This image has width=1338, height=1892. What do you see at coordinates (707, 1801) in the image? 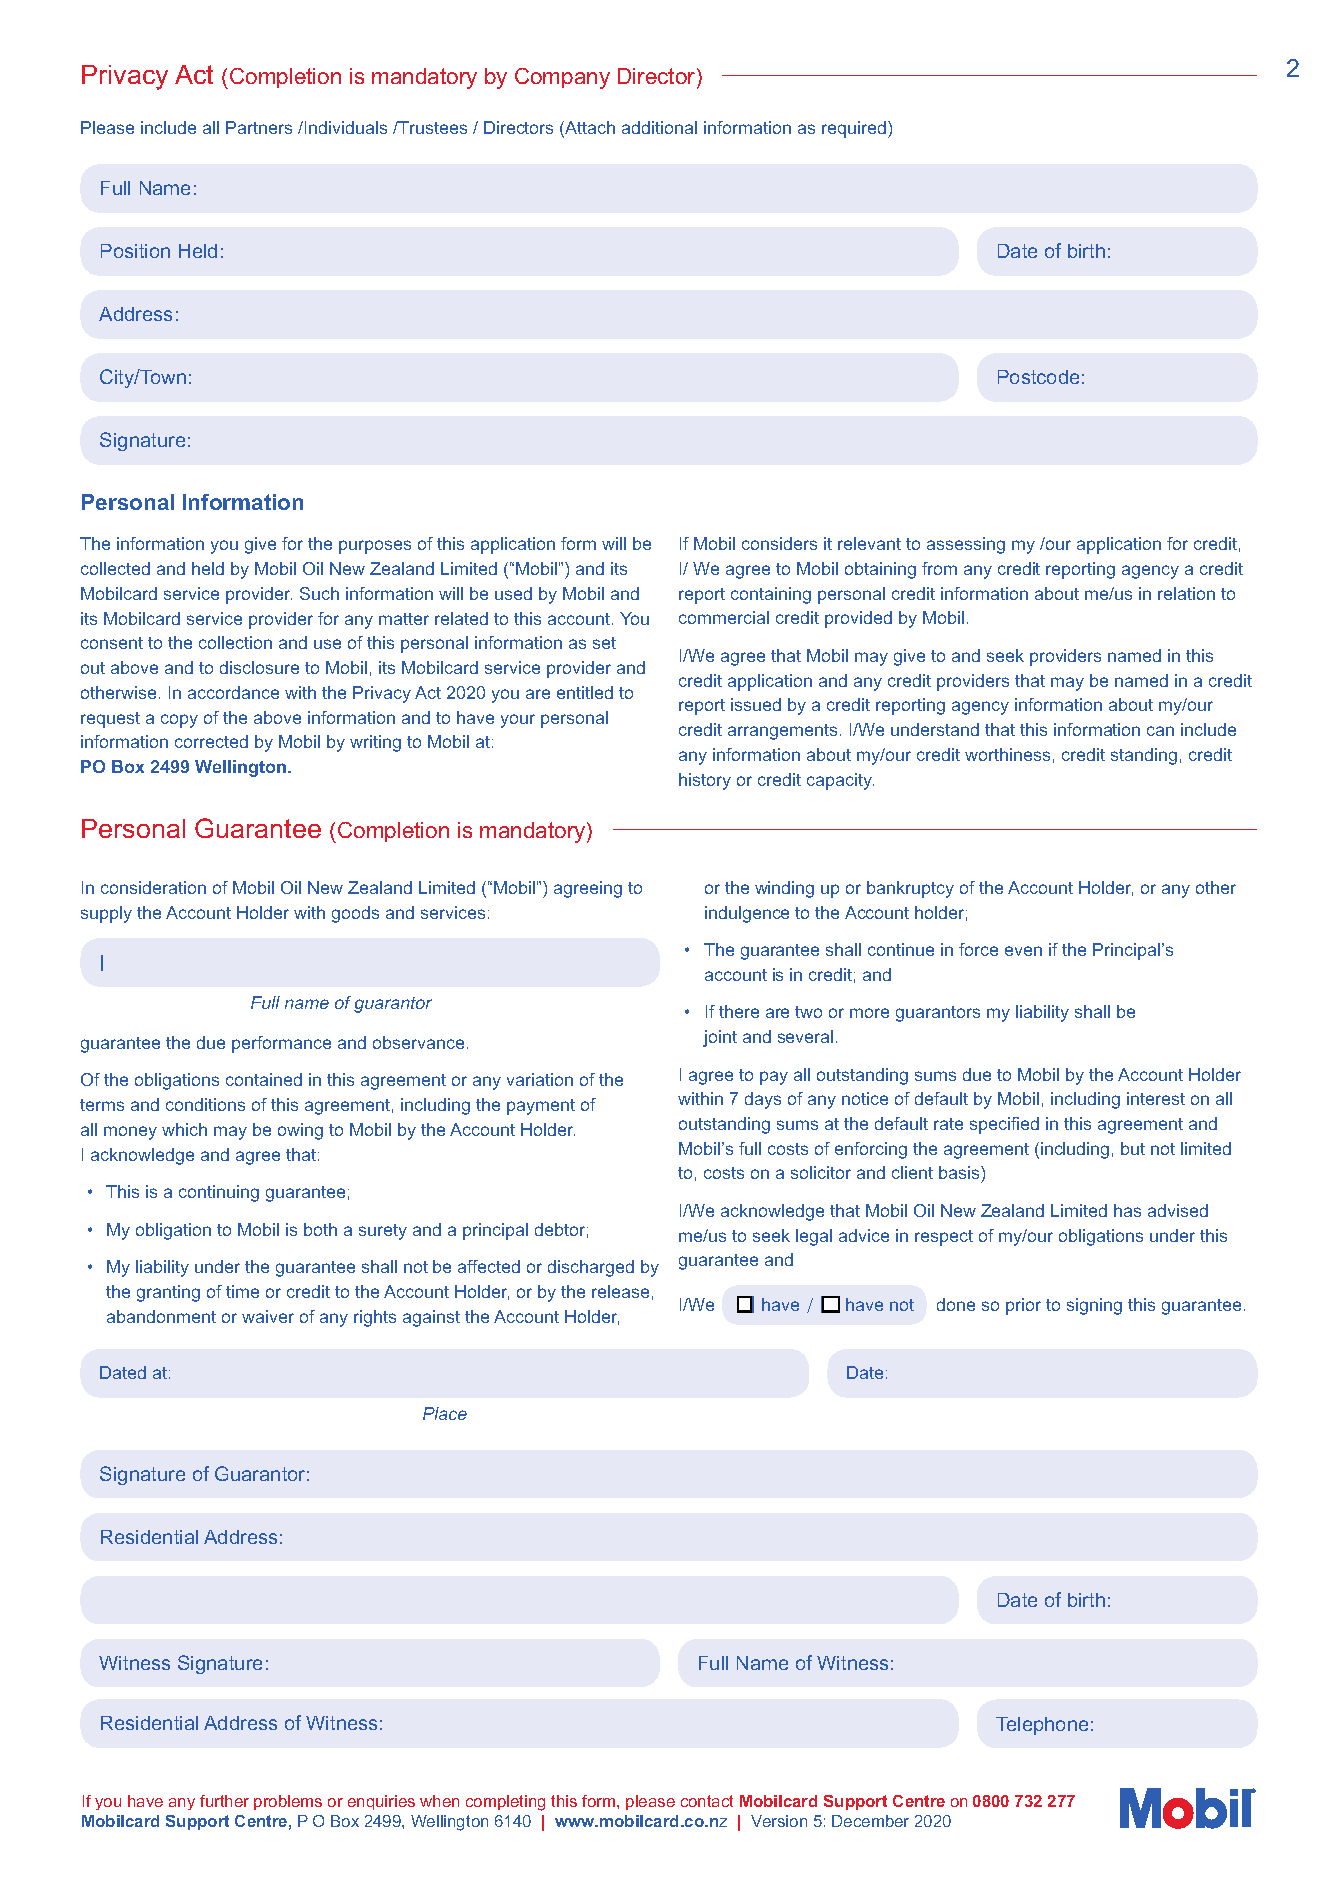
I see `contact` at bounding box center [707, 1801].
